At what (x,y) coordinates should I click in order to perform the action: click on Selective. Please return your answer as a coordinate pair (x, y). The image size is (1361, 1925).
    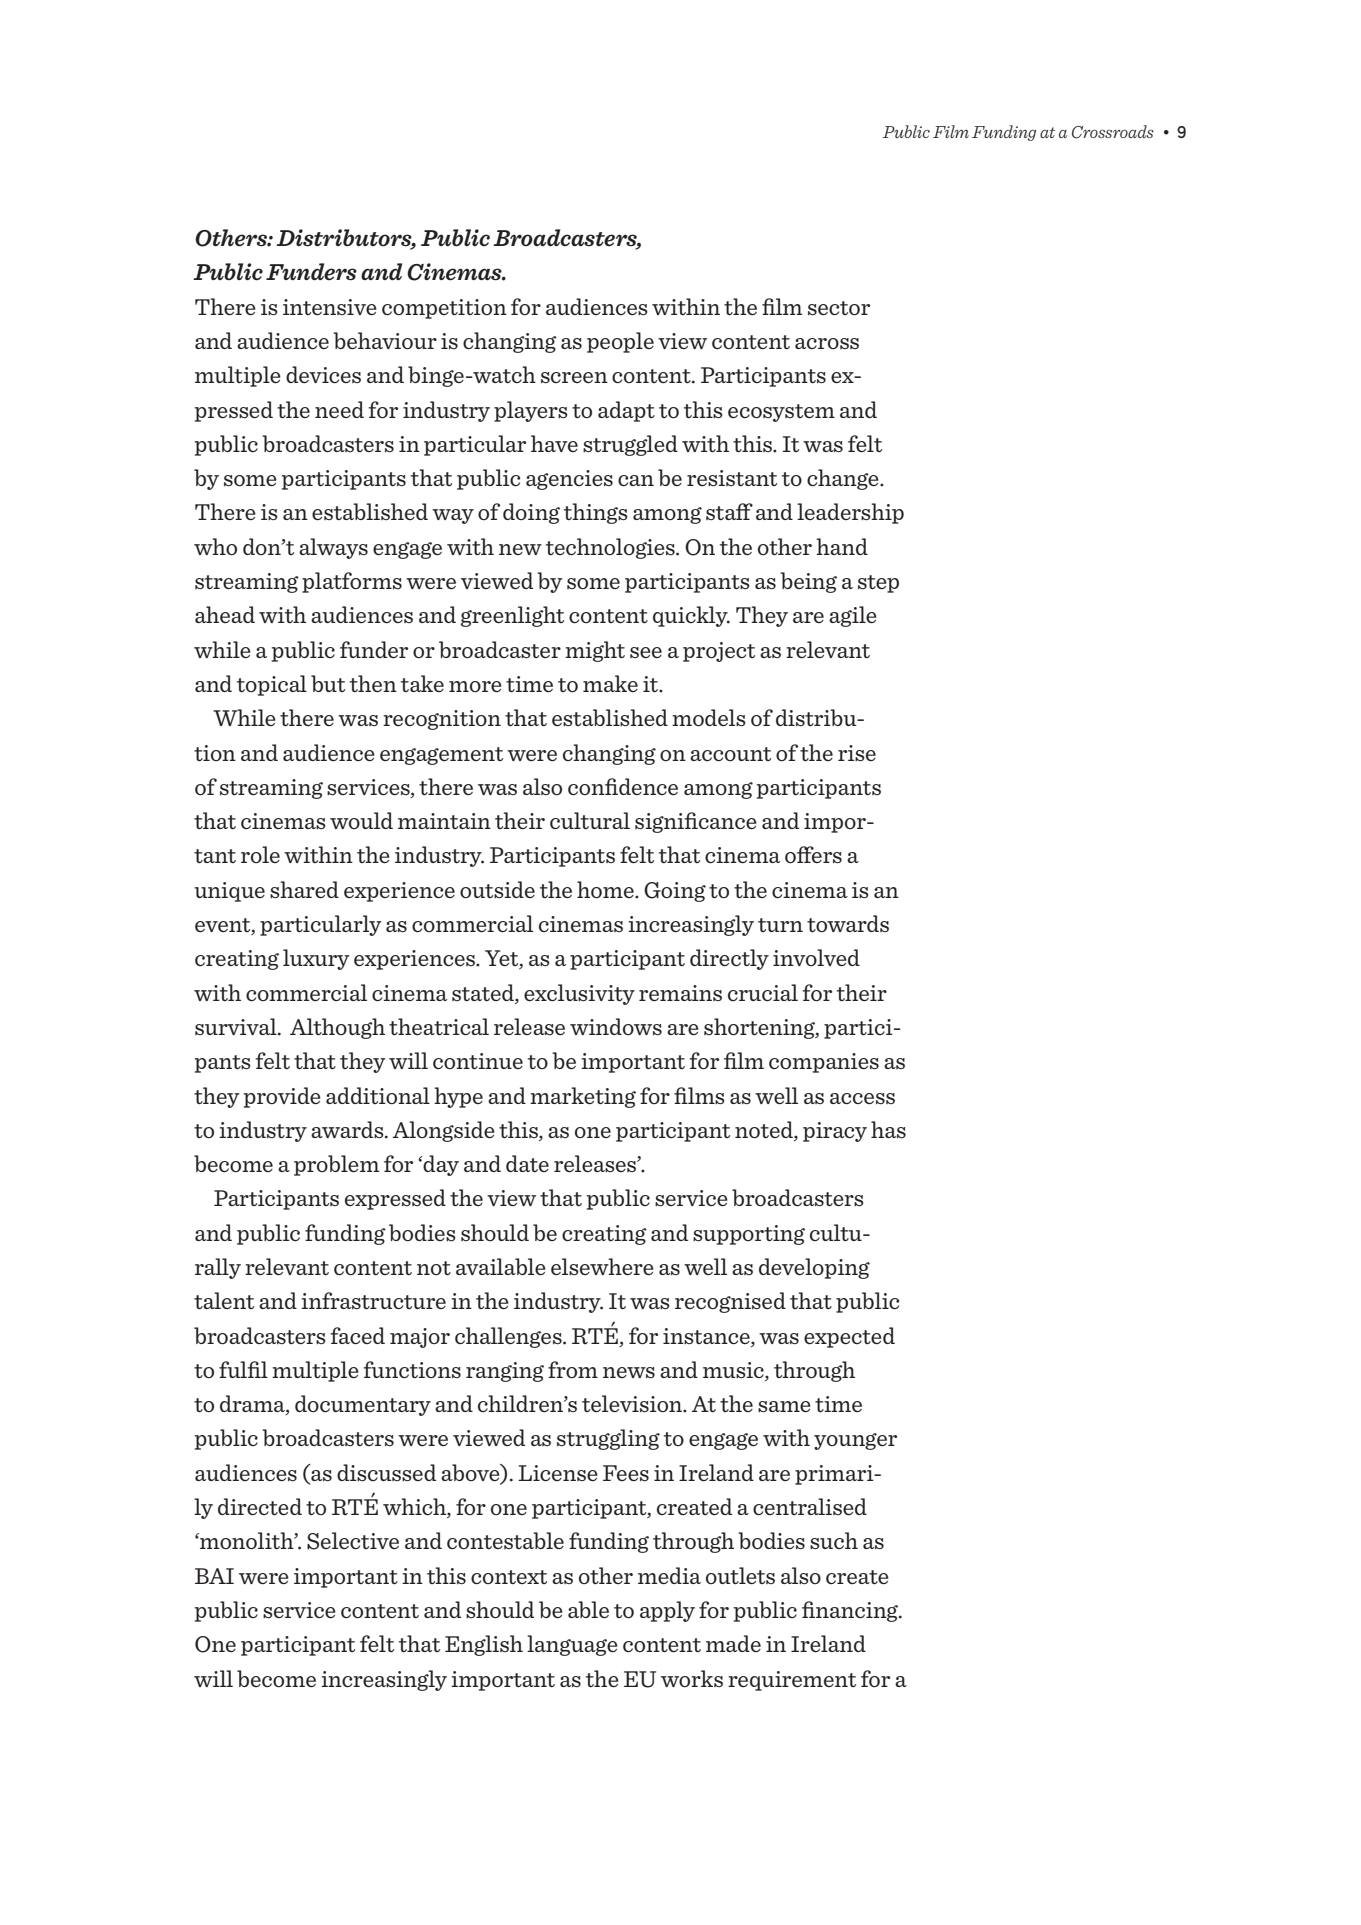
    Looking at the image, I should click on (353, 1541).
